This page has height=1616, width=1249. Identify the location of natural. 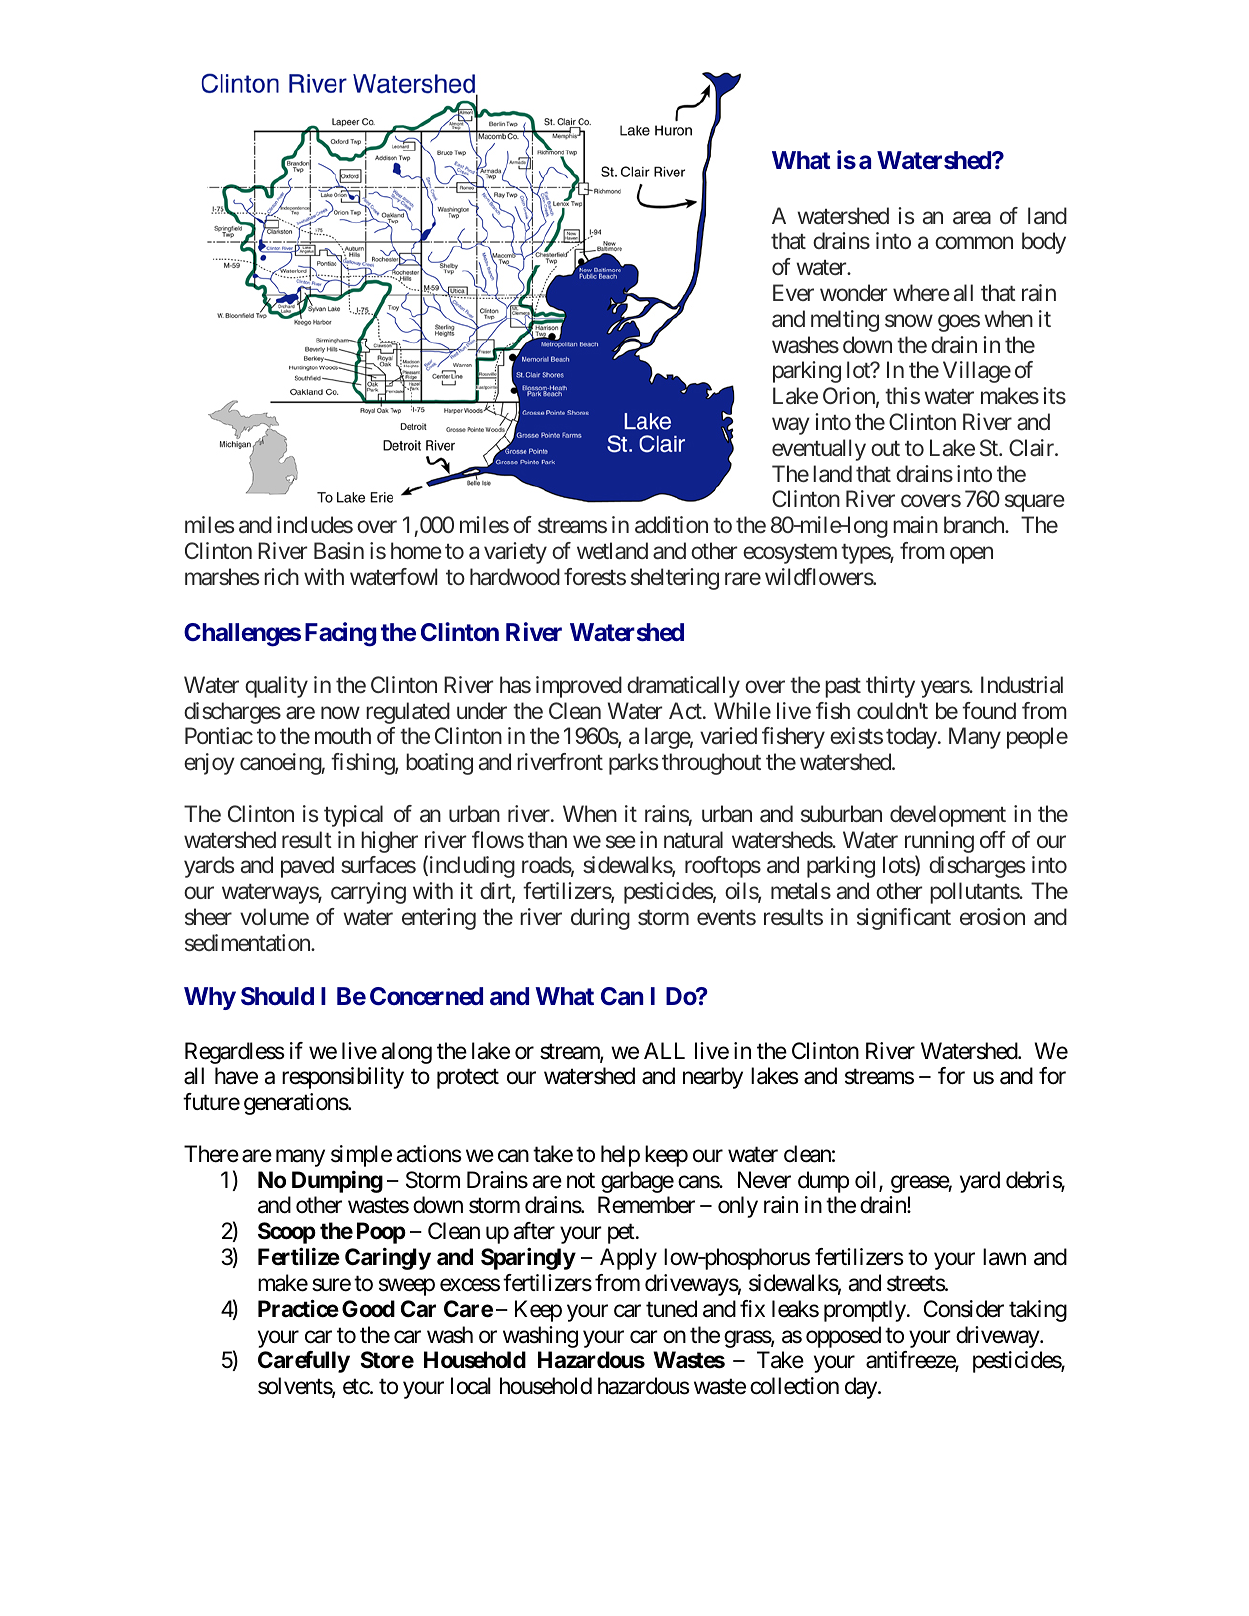
(693, 839).
